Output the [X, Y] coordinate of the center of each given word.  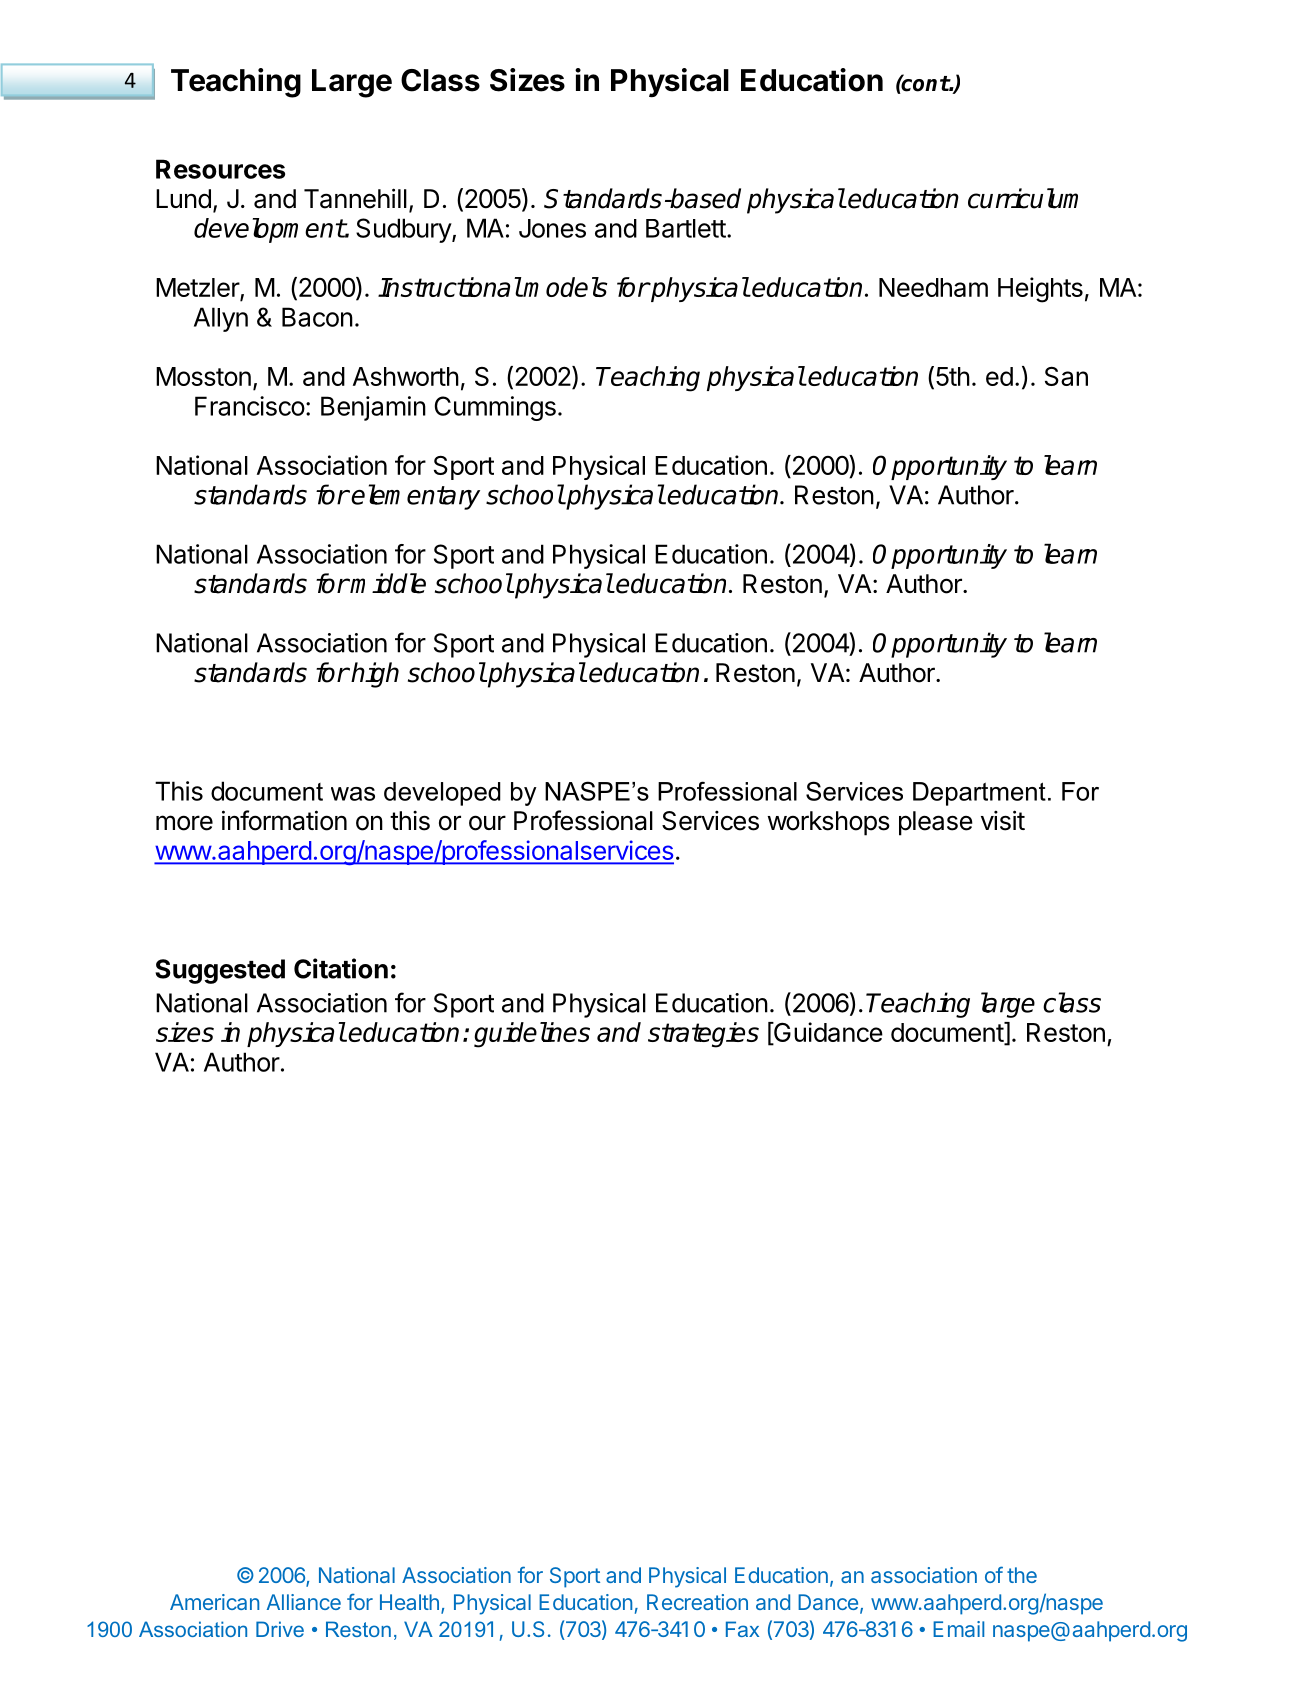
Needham [933, 287]
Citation [341, 968]
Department [979, 794]
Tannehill [355, 198]
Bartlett [686, 228]
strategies [703, 1035]
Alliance [304, 1602]
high [375, 675]
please [936, 823]
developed [442, 794]
